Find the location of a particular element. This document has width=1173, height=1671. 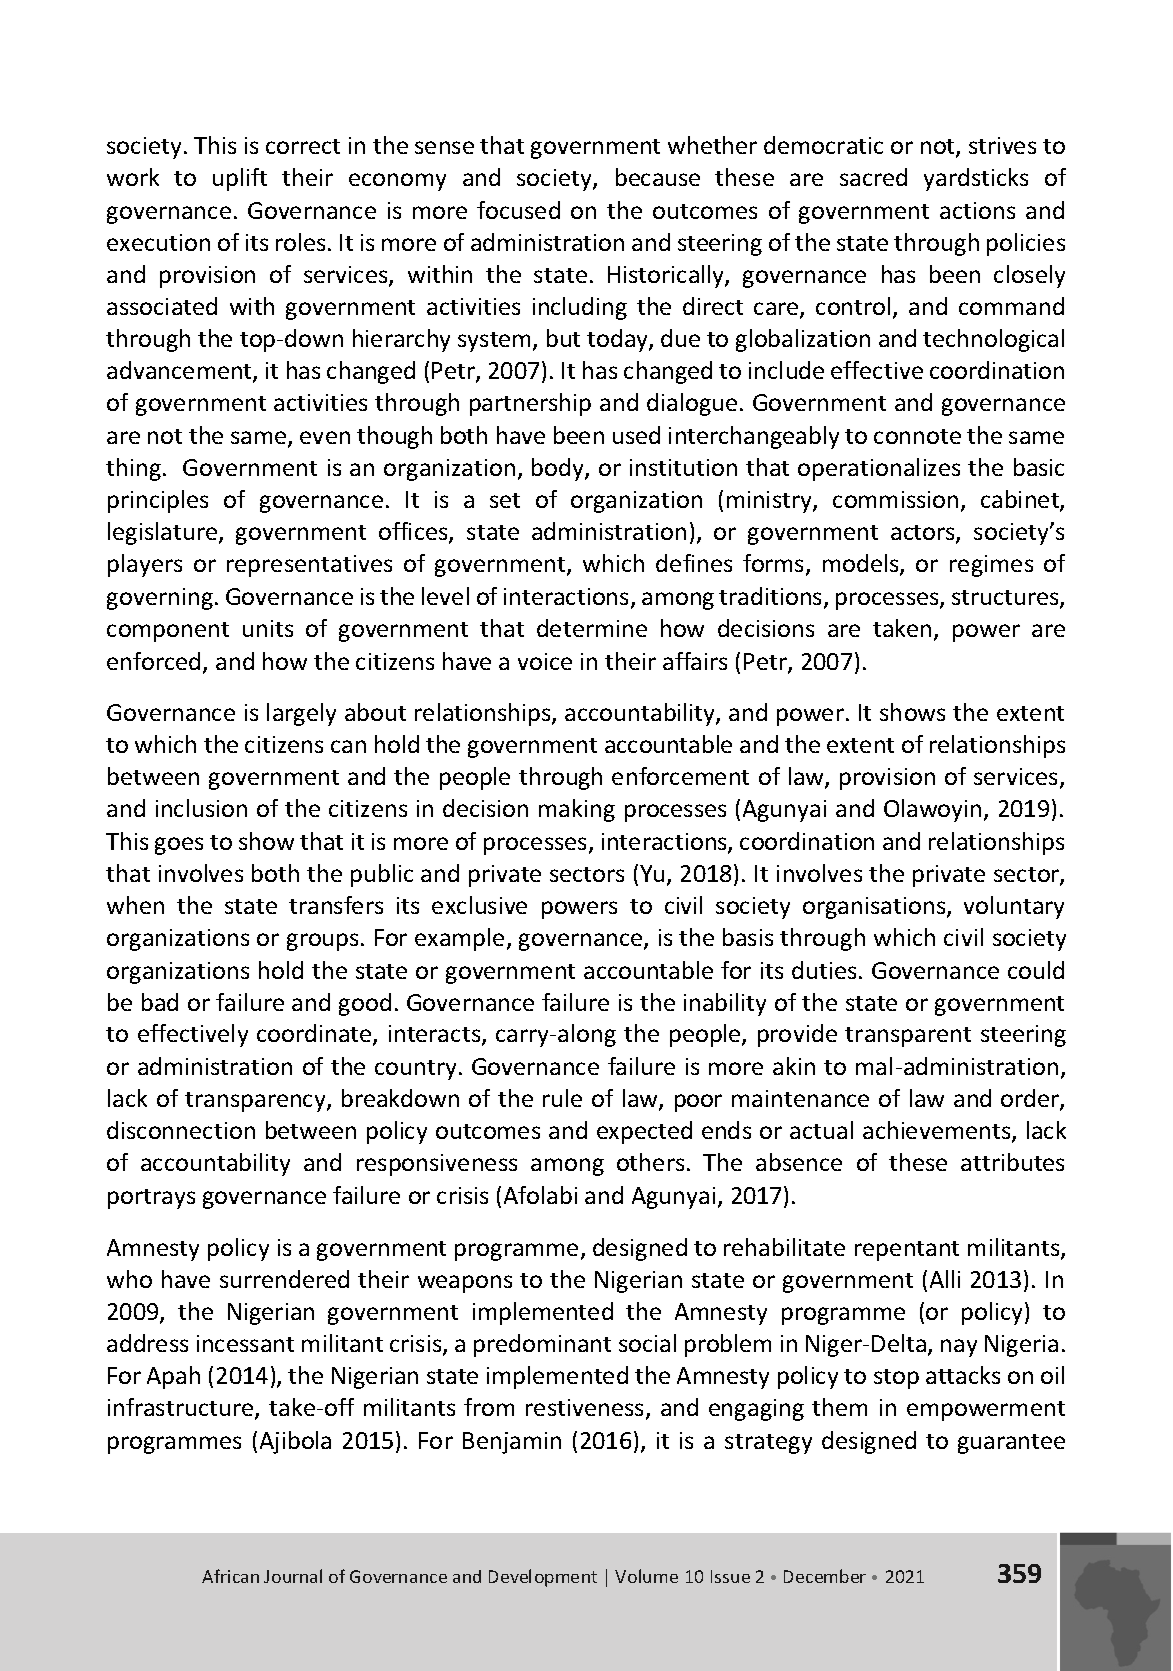

achievements is located at coordinates (938, 1132).
